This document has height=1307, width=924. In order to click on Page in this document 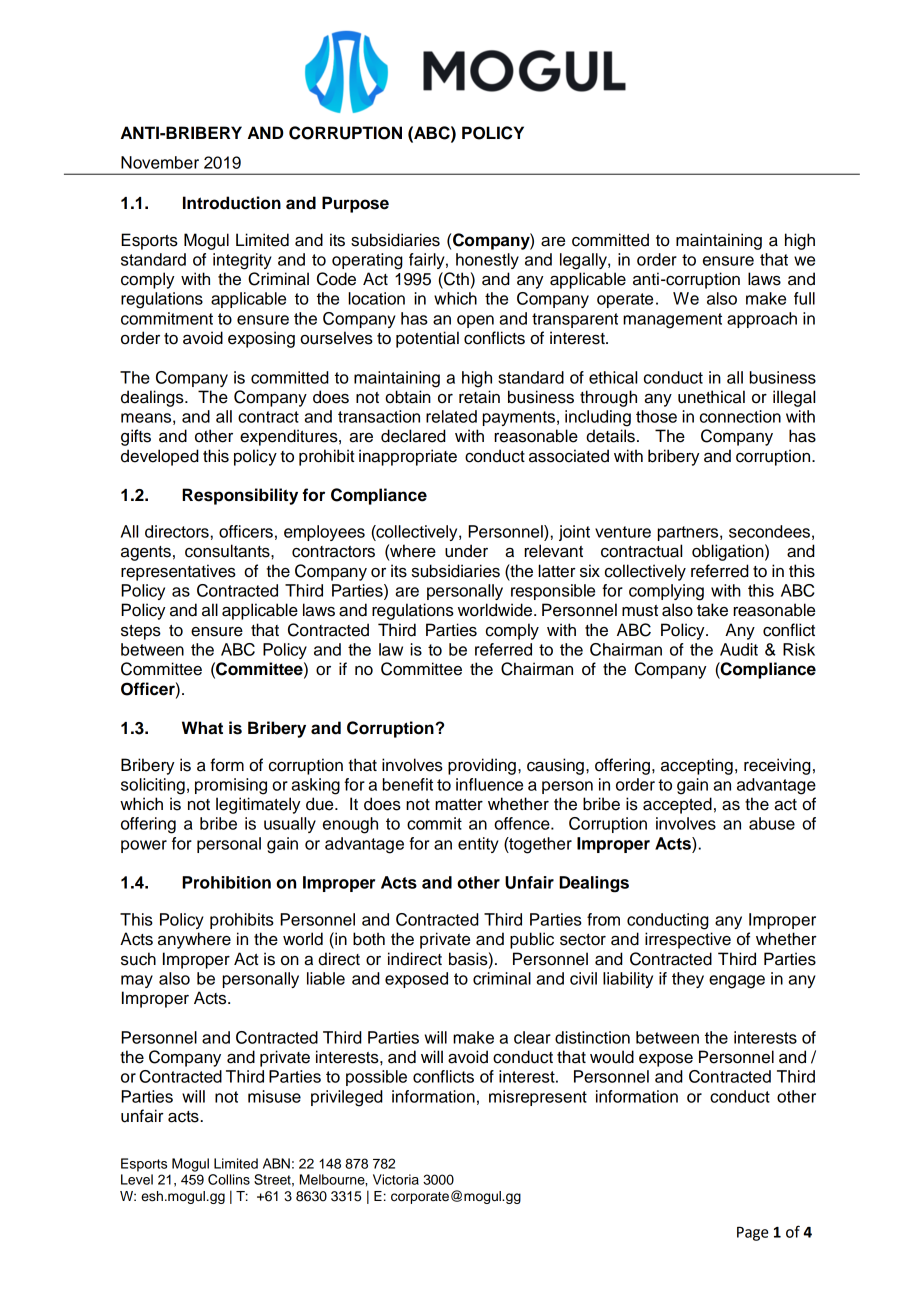, I will do `click(752, 1234)`.
